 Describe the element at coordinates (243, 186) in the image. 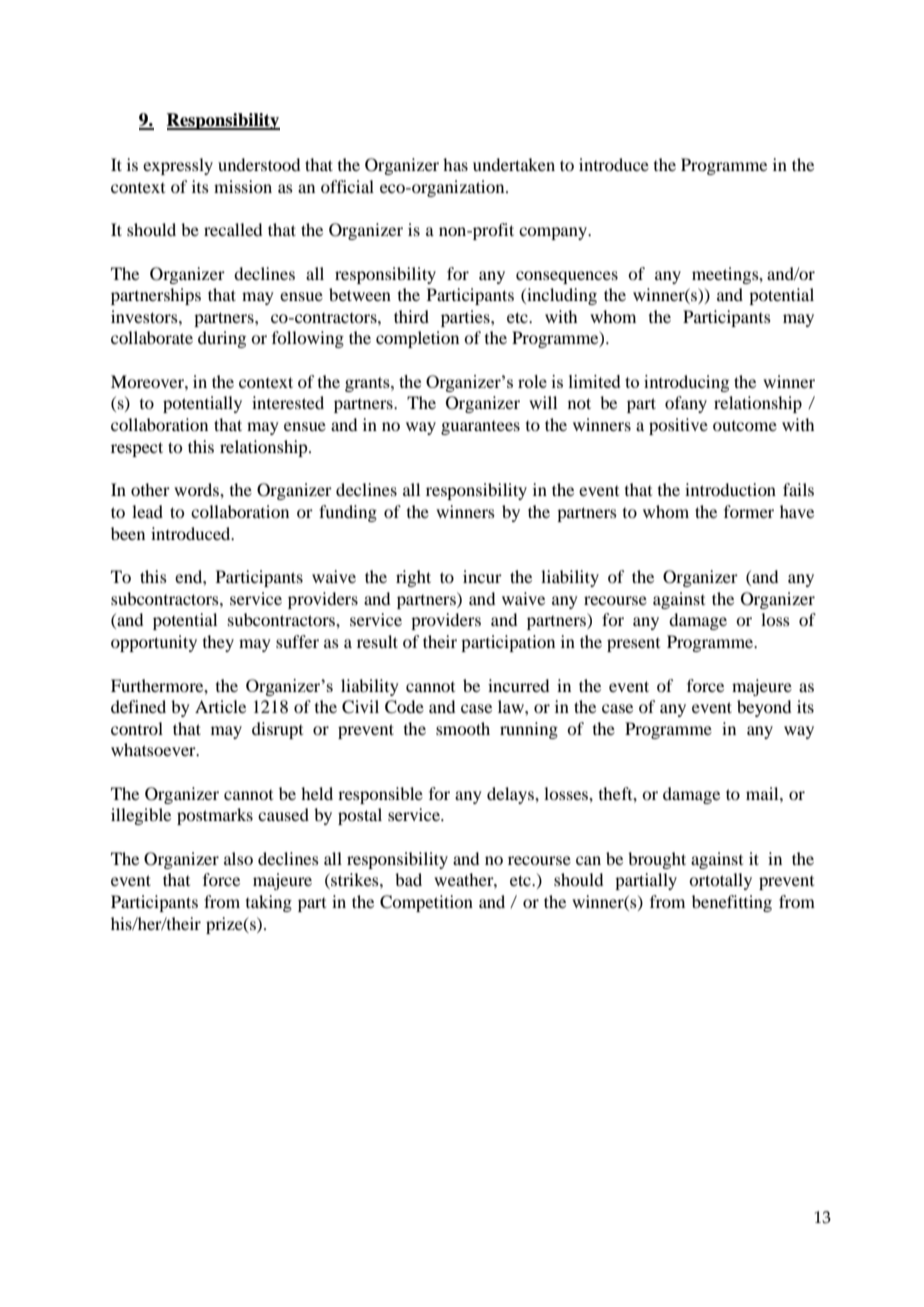

I see `mission` at that location.
